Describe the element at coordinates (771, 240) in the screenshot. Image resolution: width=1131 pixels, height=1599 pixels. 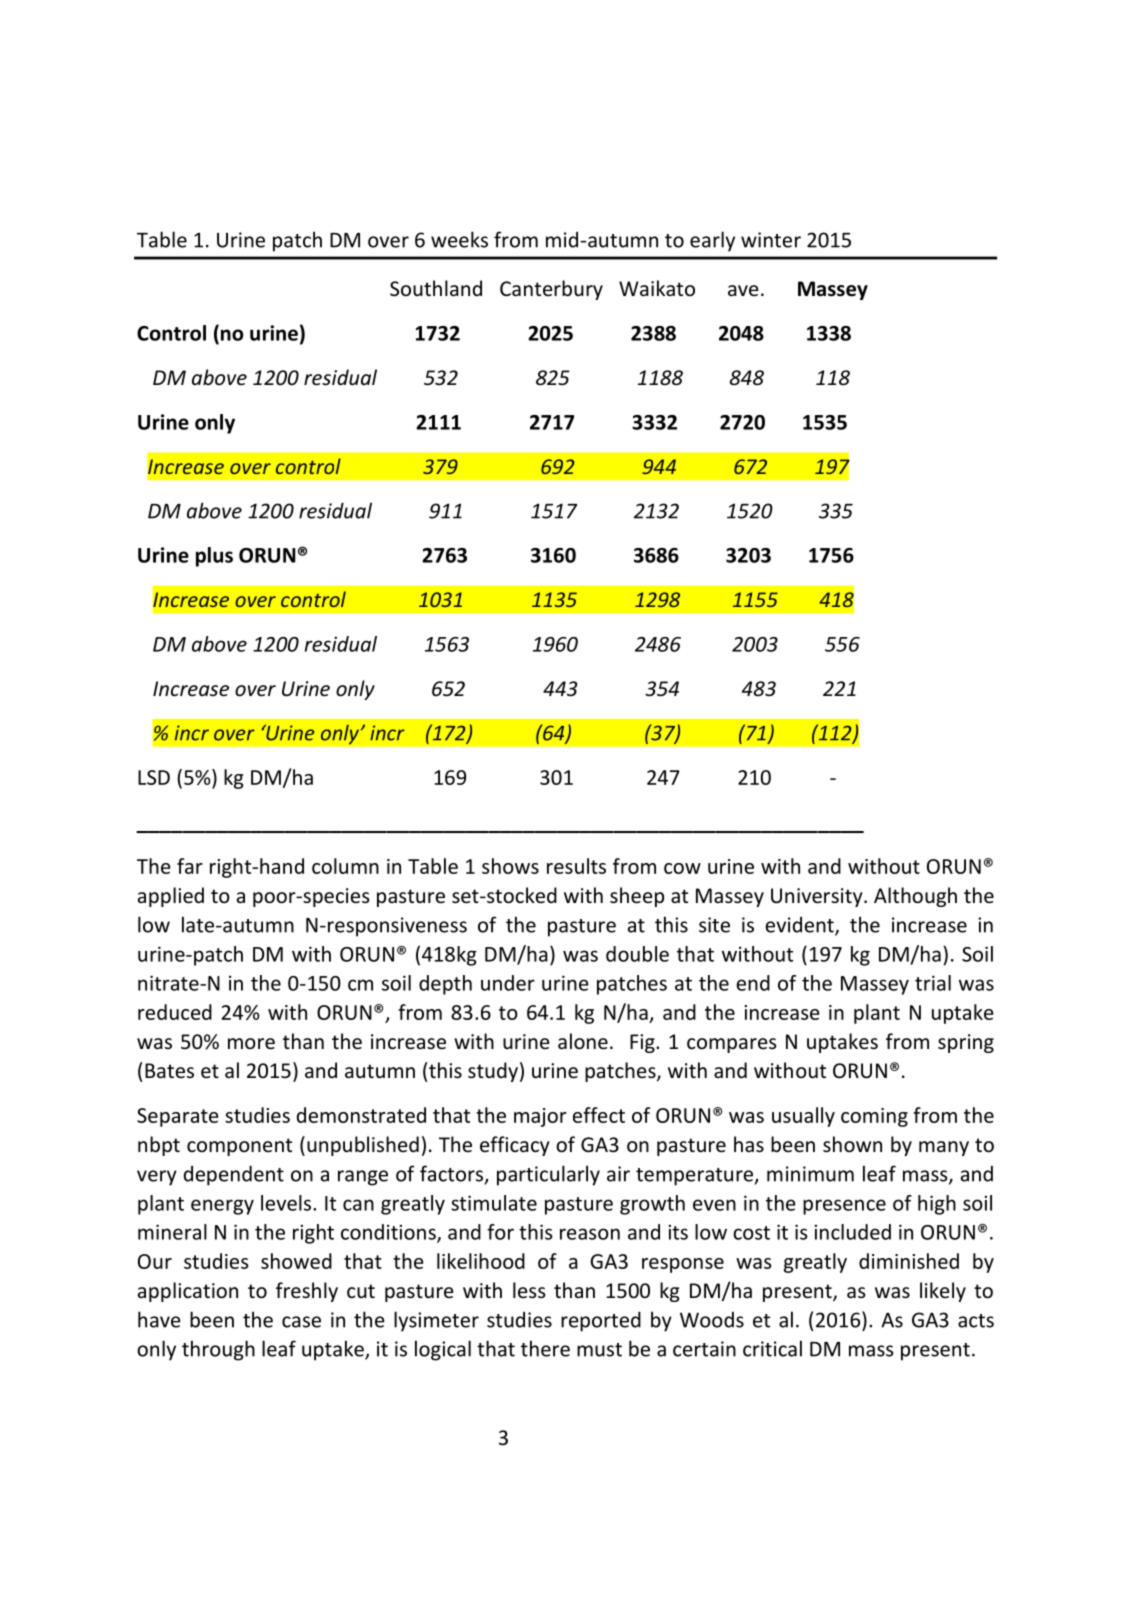
I see `winter` at that location.
